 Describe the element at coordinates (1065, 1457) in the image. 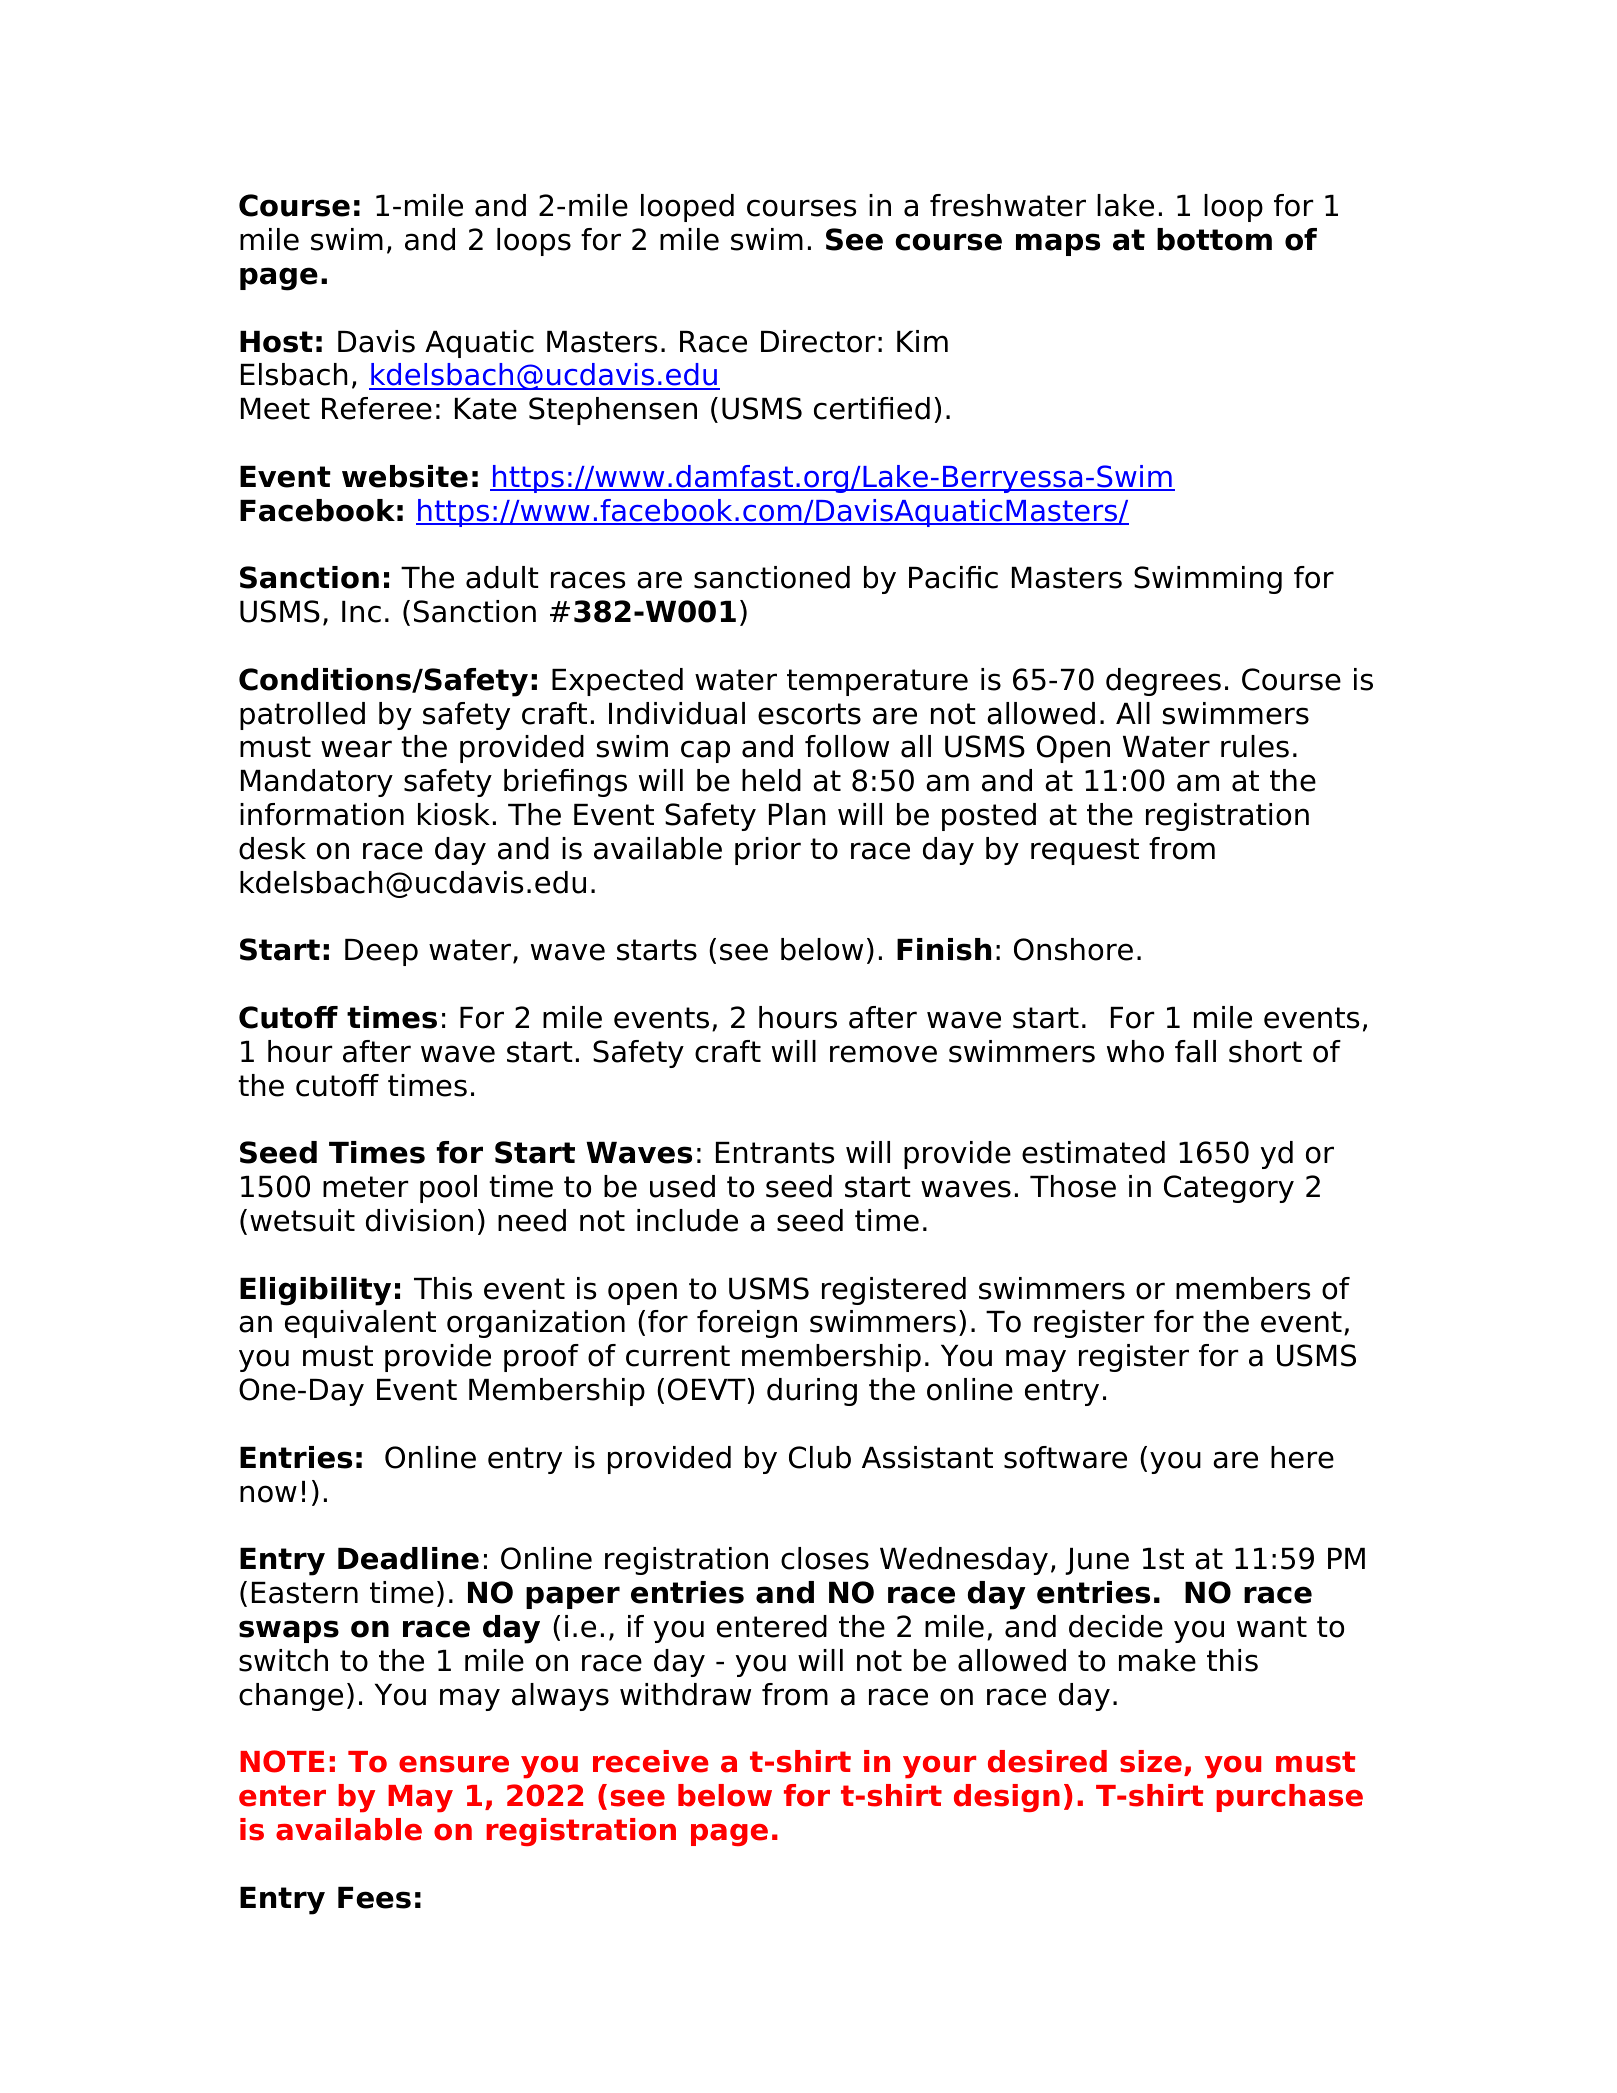

I see `software` at that location.
